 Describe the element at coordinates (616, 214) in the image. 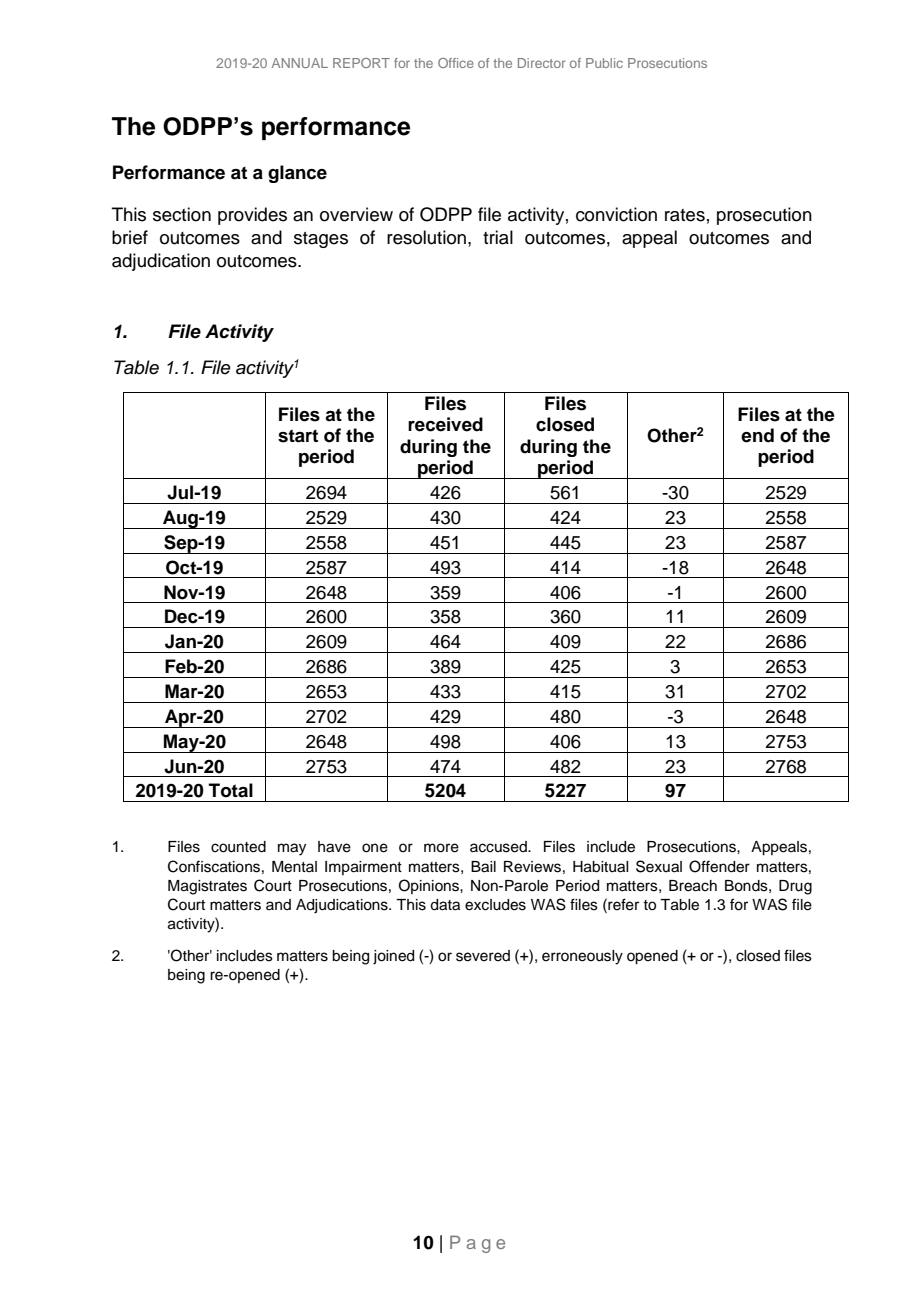

I see `conviction` at that location.
